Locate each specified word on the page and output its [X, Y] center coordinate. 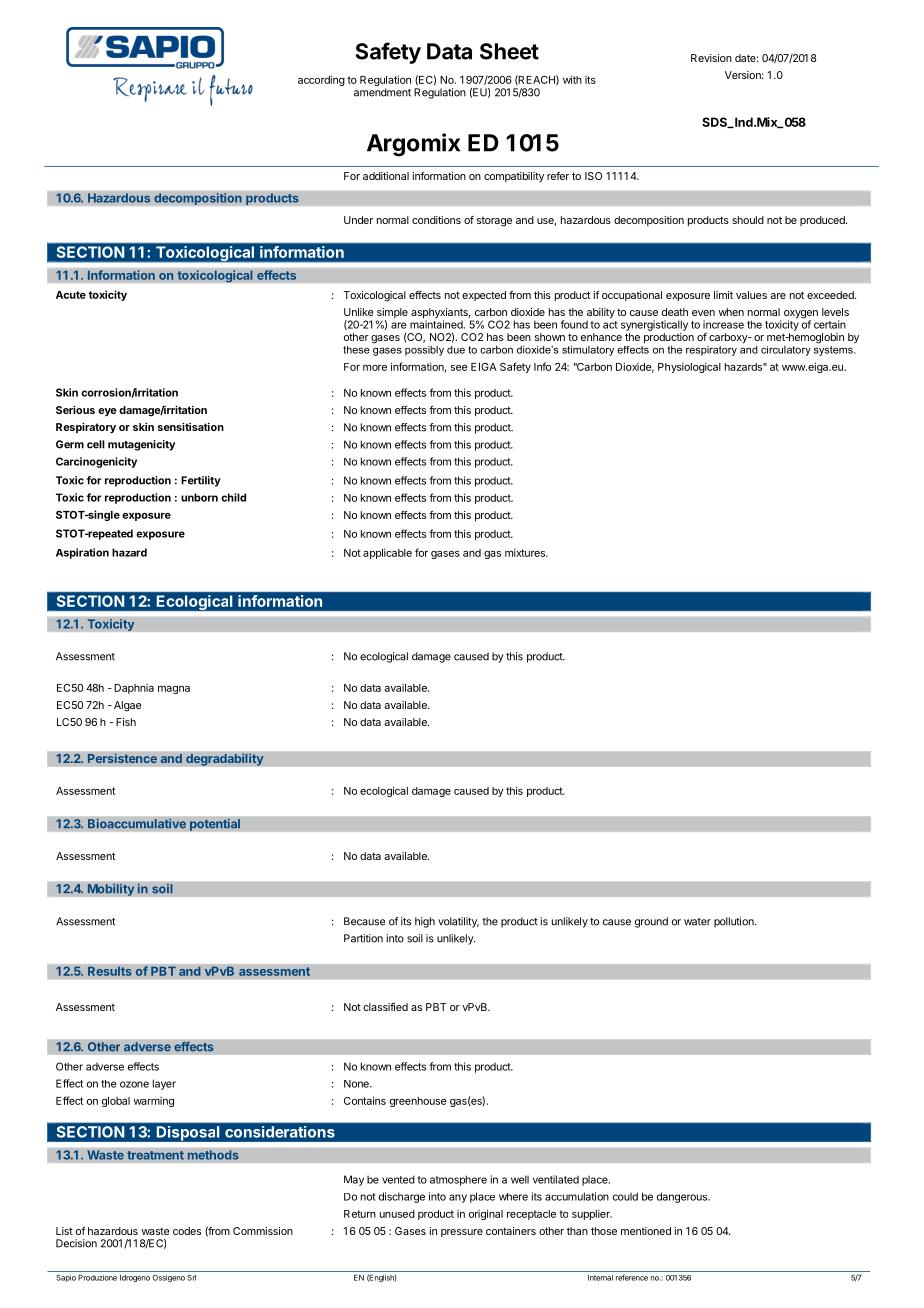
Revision [711, 58]
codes [187, 1231]
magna [174, 690]
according [321, 80]
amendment [382, 92]
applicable [387, 553]
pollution [735, 922]
